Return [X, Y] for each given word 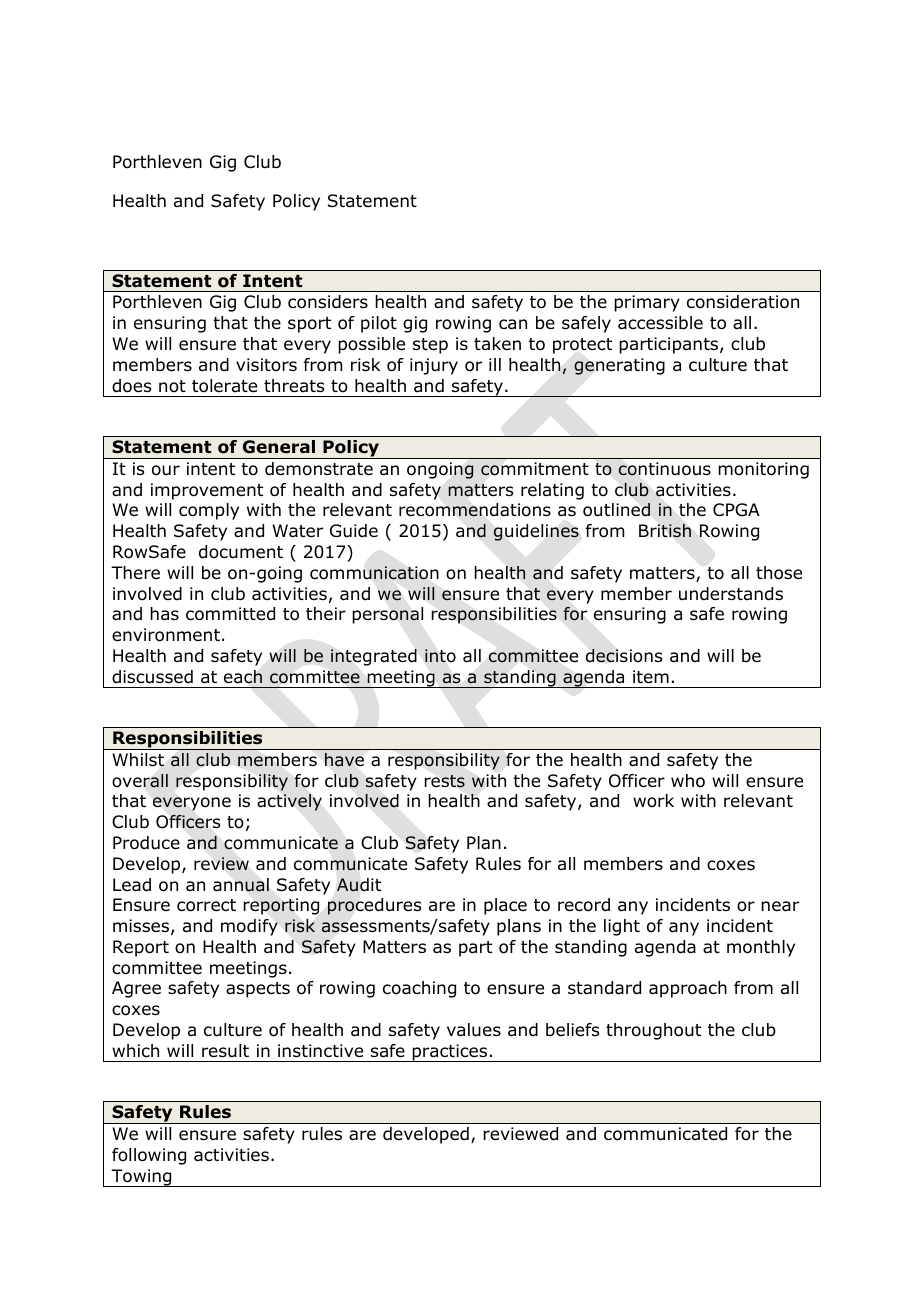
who [688, 781]
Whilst [138, 760]
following [149, 1156]
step [430, 346]
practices [450, 1053]
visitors [266, 365]
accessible [660, 323]
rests [444, 781]
